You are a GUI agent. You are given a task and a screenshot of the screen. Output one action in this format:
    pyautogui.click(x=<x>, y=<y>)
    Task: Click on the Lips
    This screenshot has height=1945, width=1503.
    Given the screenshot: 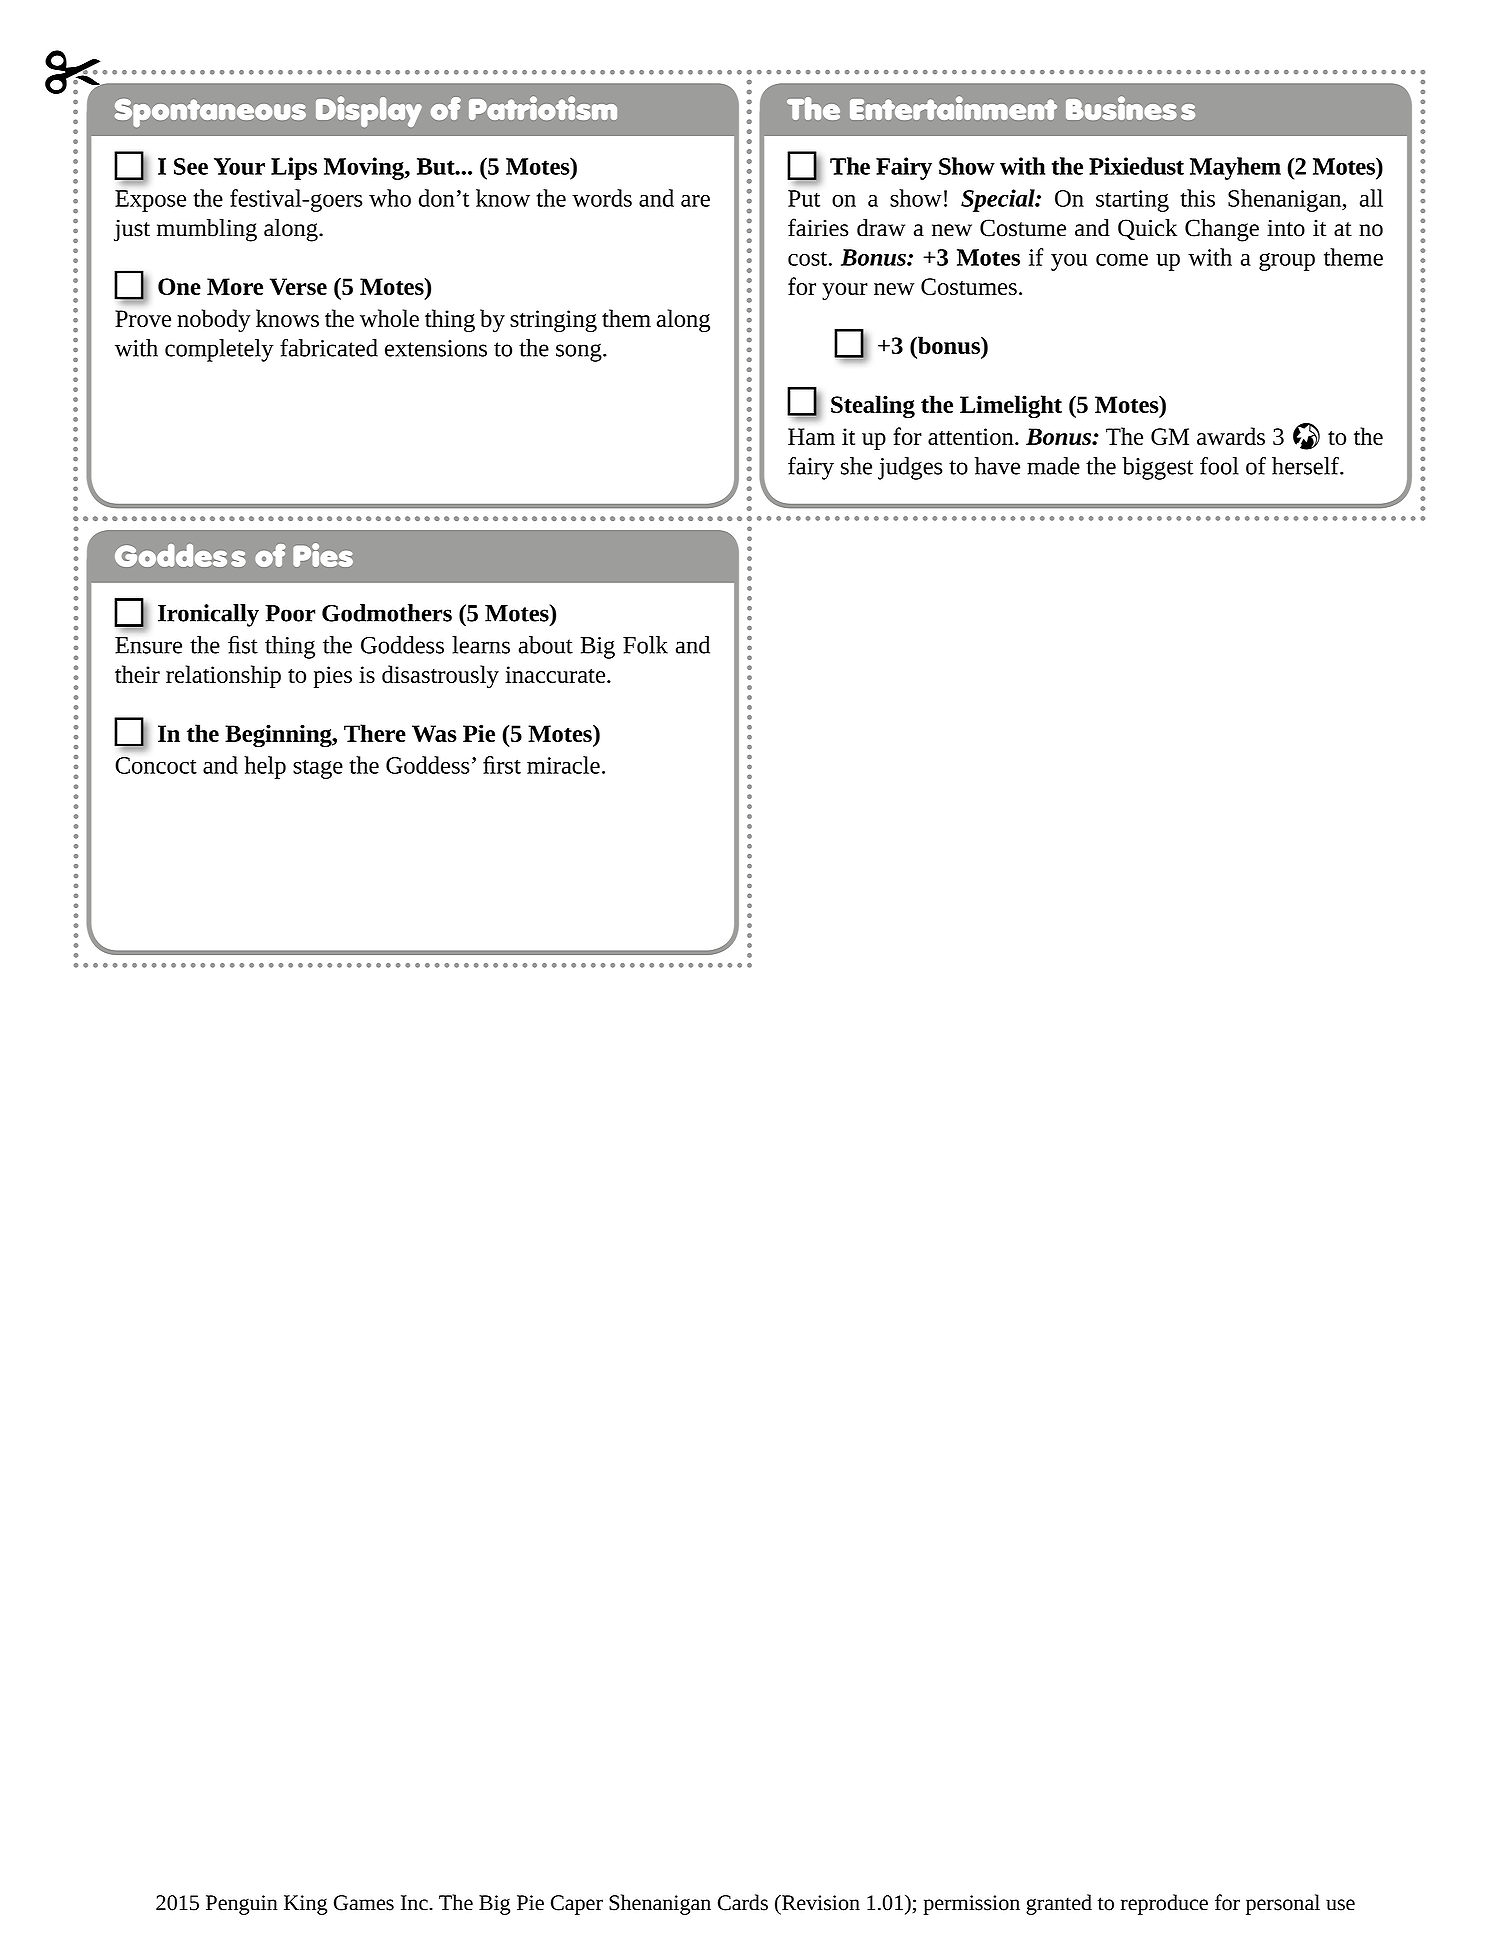 What is the action you would take?
    pyautogui.click(x=294, y=168)
